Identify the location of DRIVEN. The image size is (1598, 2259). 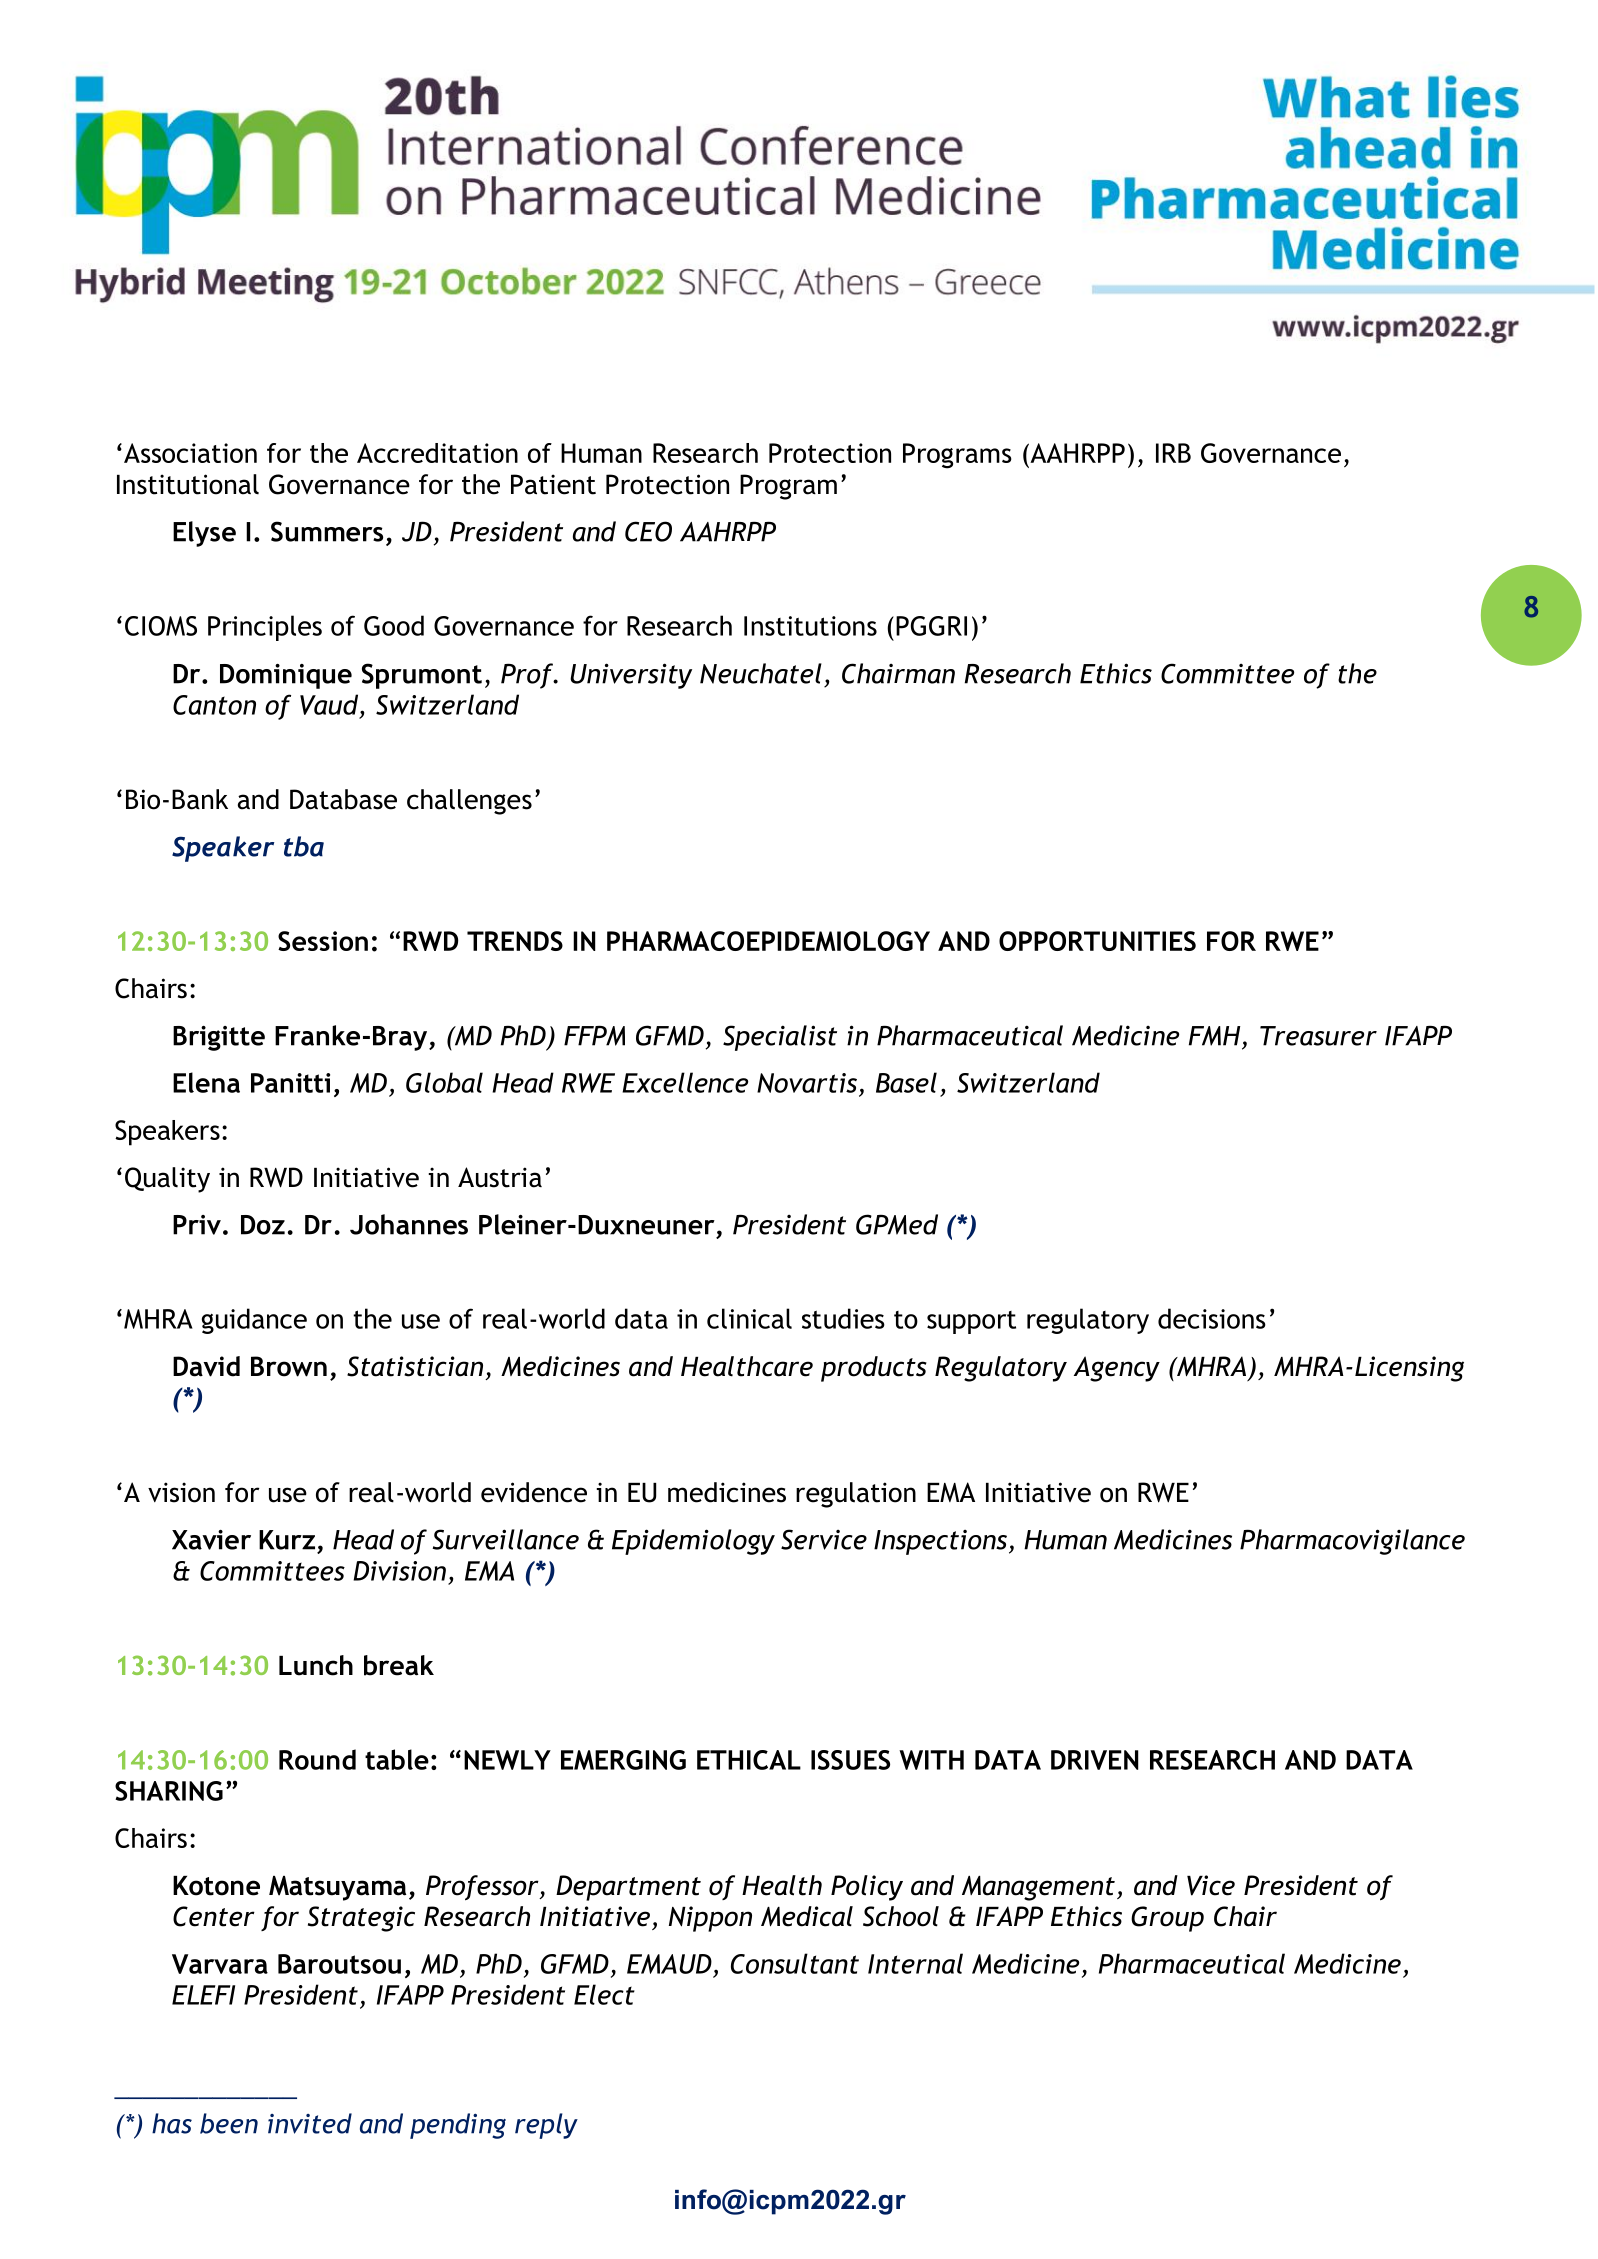
(1095, 1760).
